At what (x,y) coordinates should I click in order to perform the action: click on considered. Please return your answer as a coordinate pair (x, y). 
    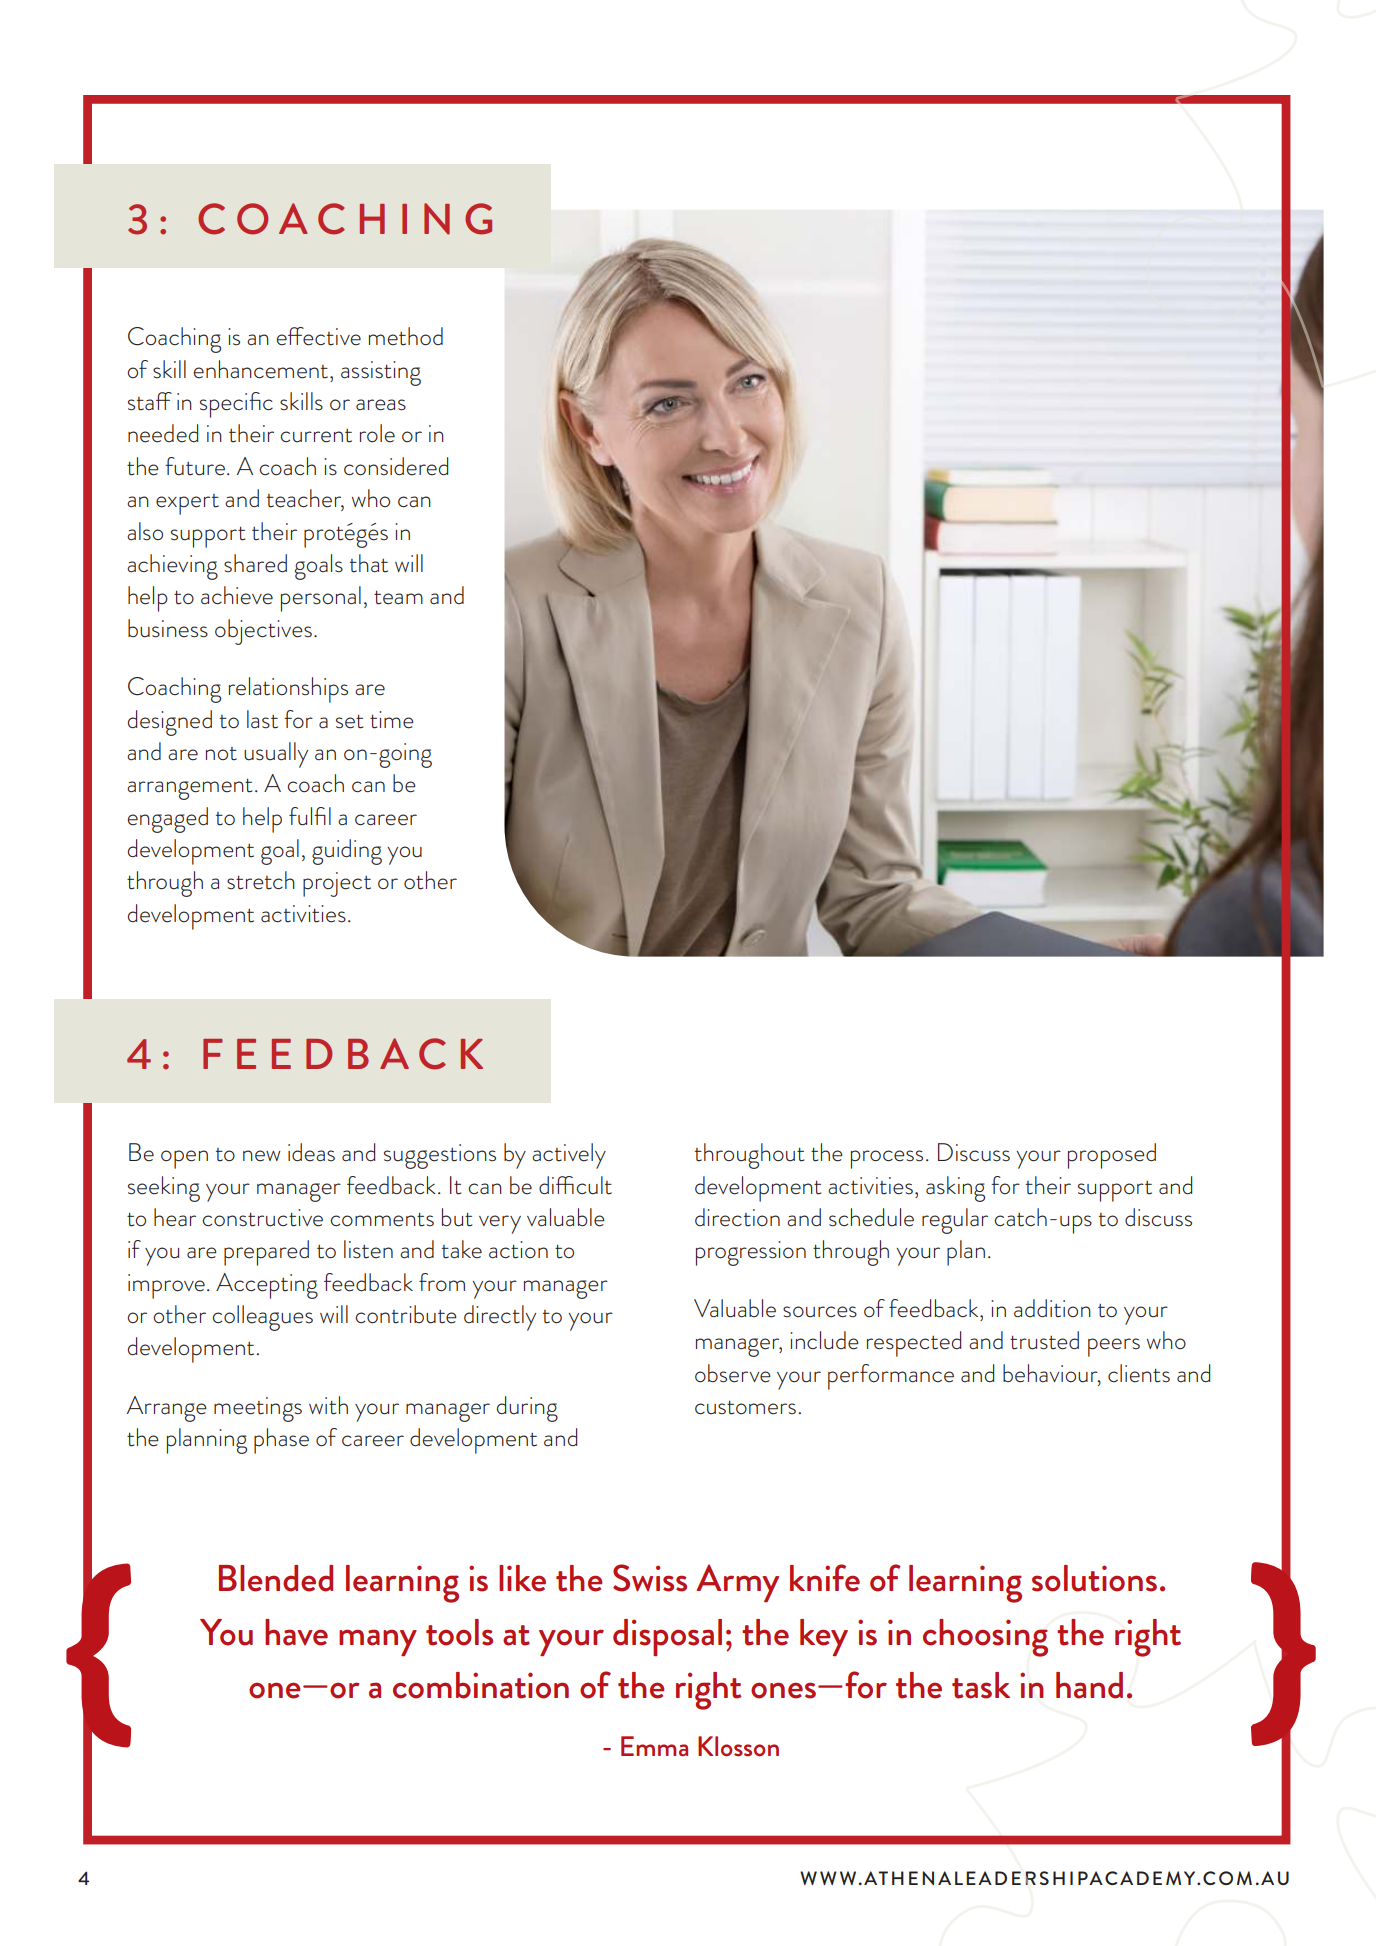
    Looking at the image, I should click on (396, 466).
